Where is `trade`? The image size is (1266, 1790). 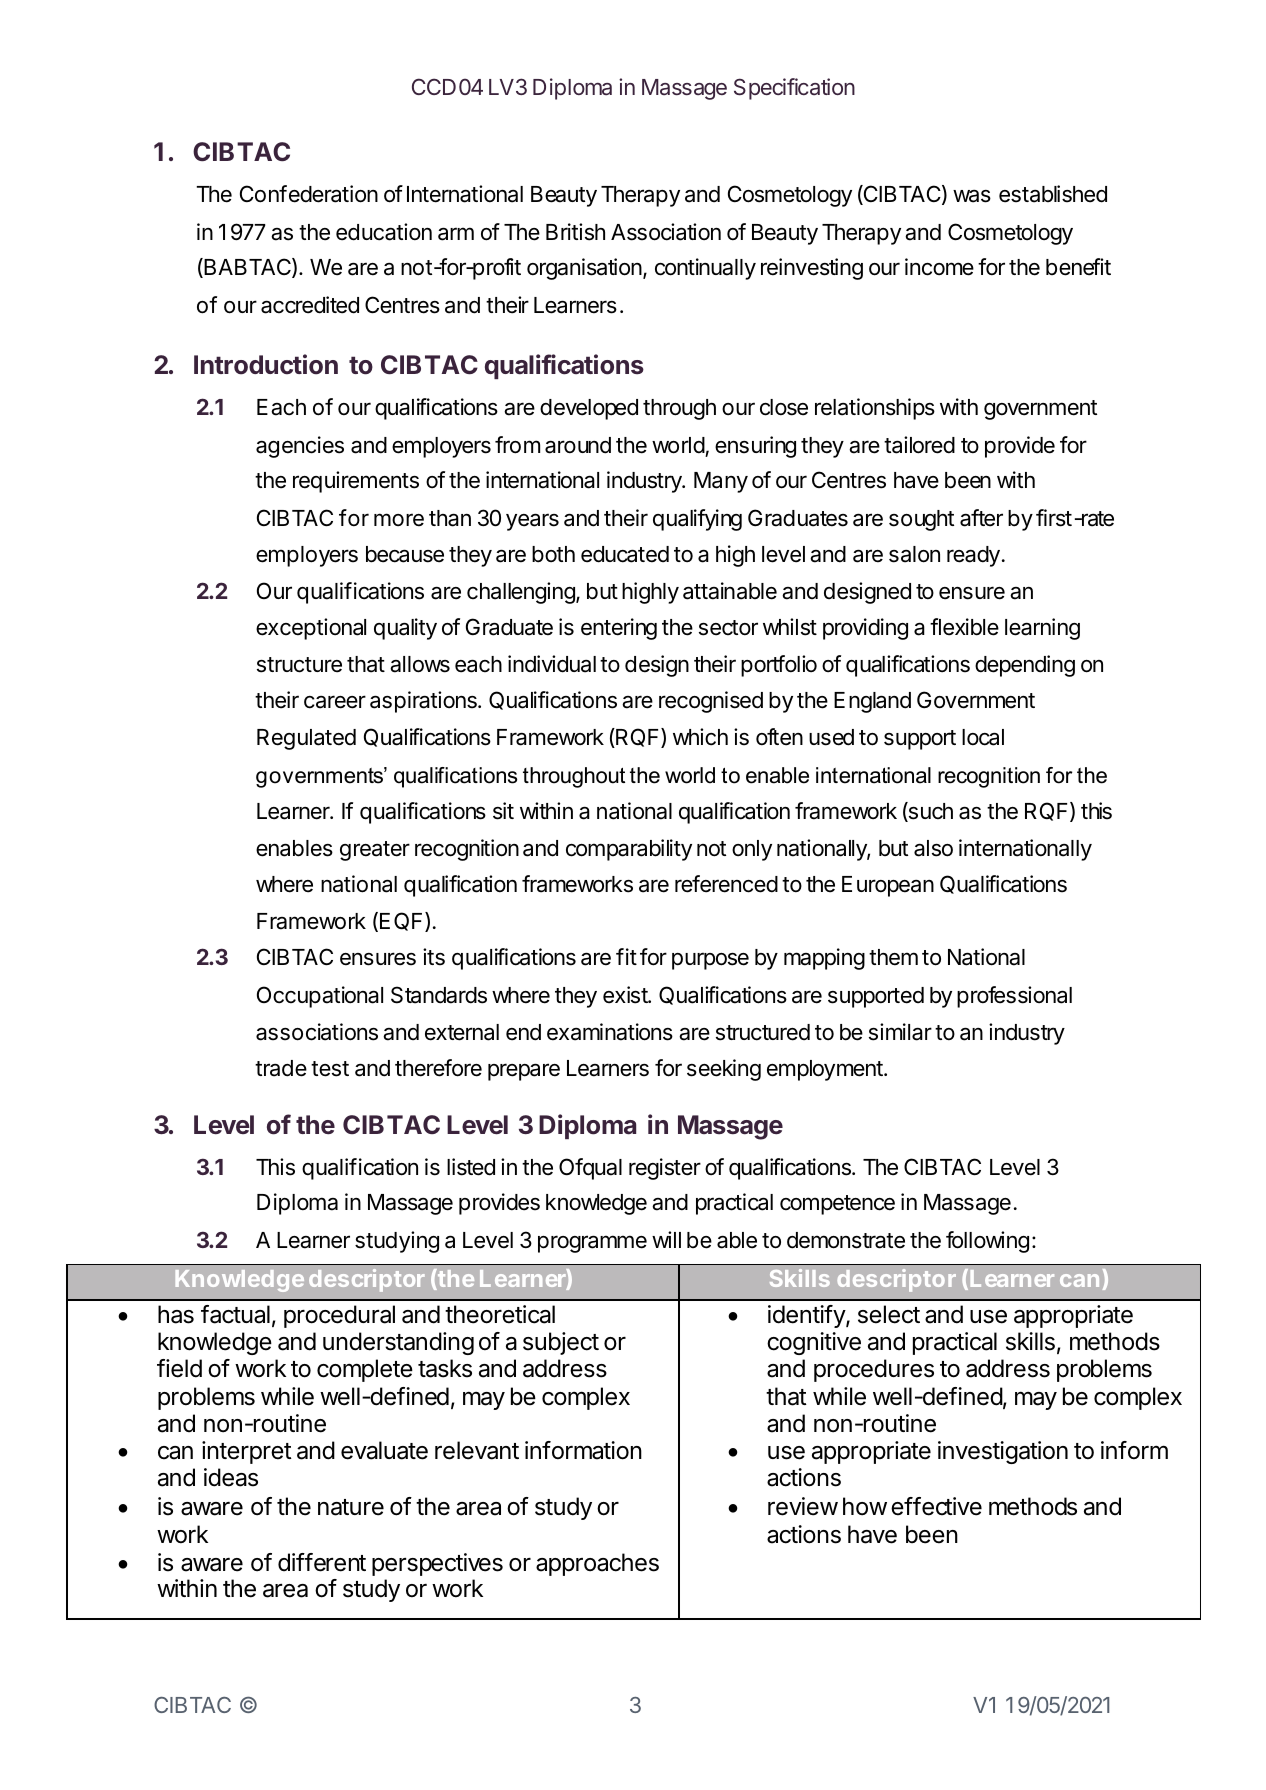
trade is located at coordinates (281, 1068).
